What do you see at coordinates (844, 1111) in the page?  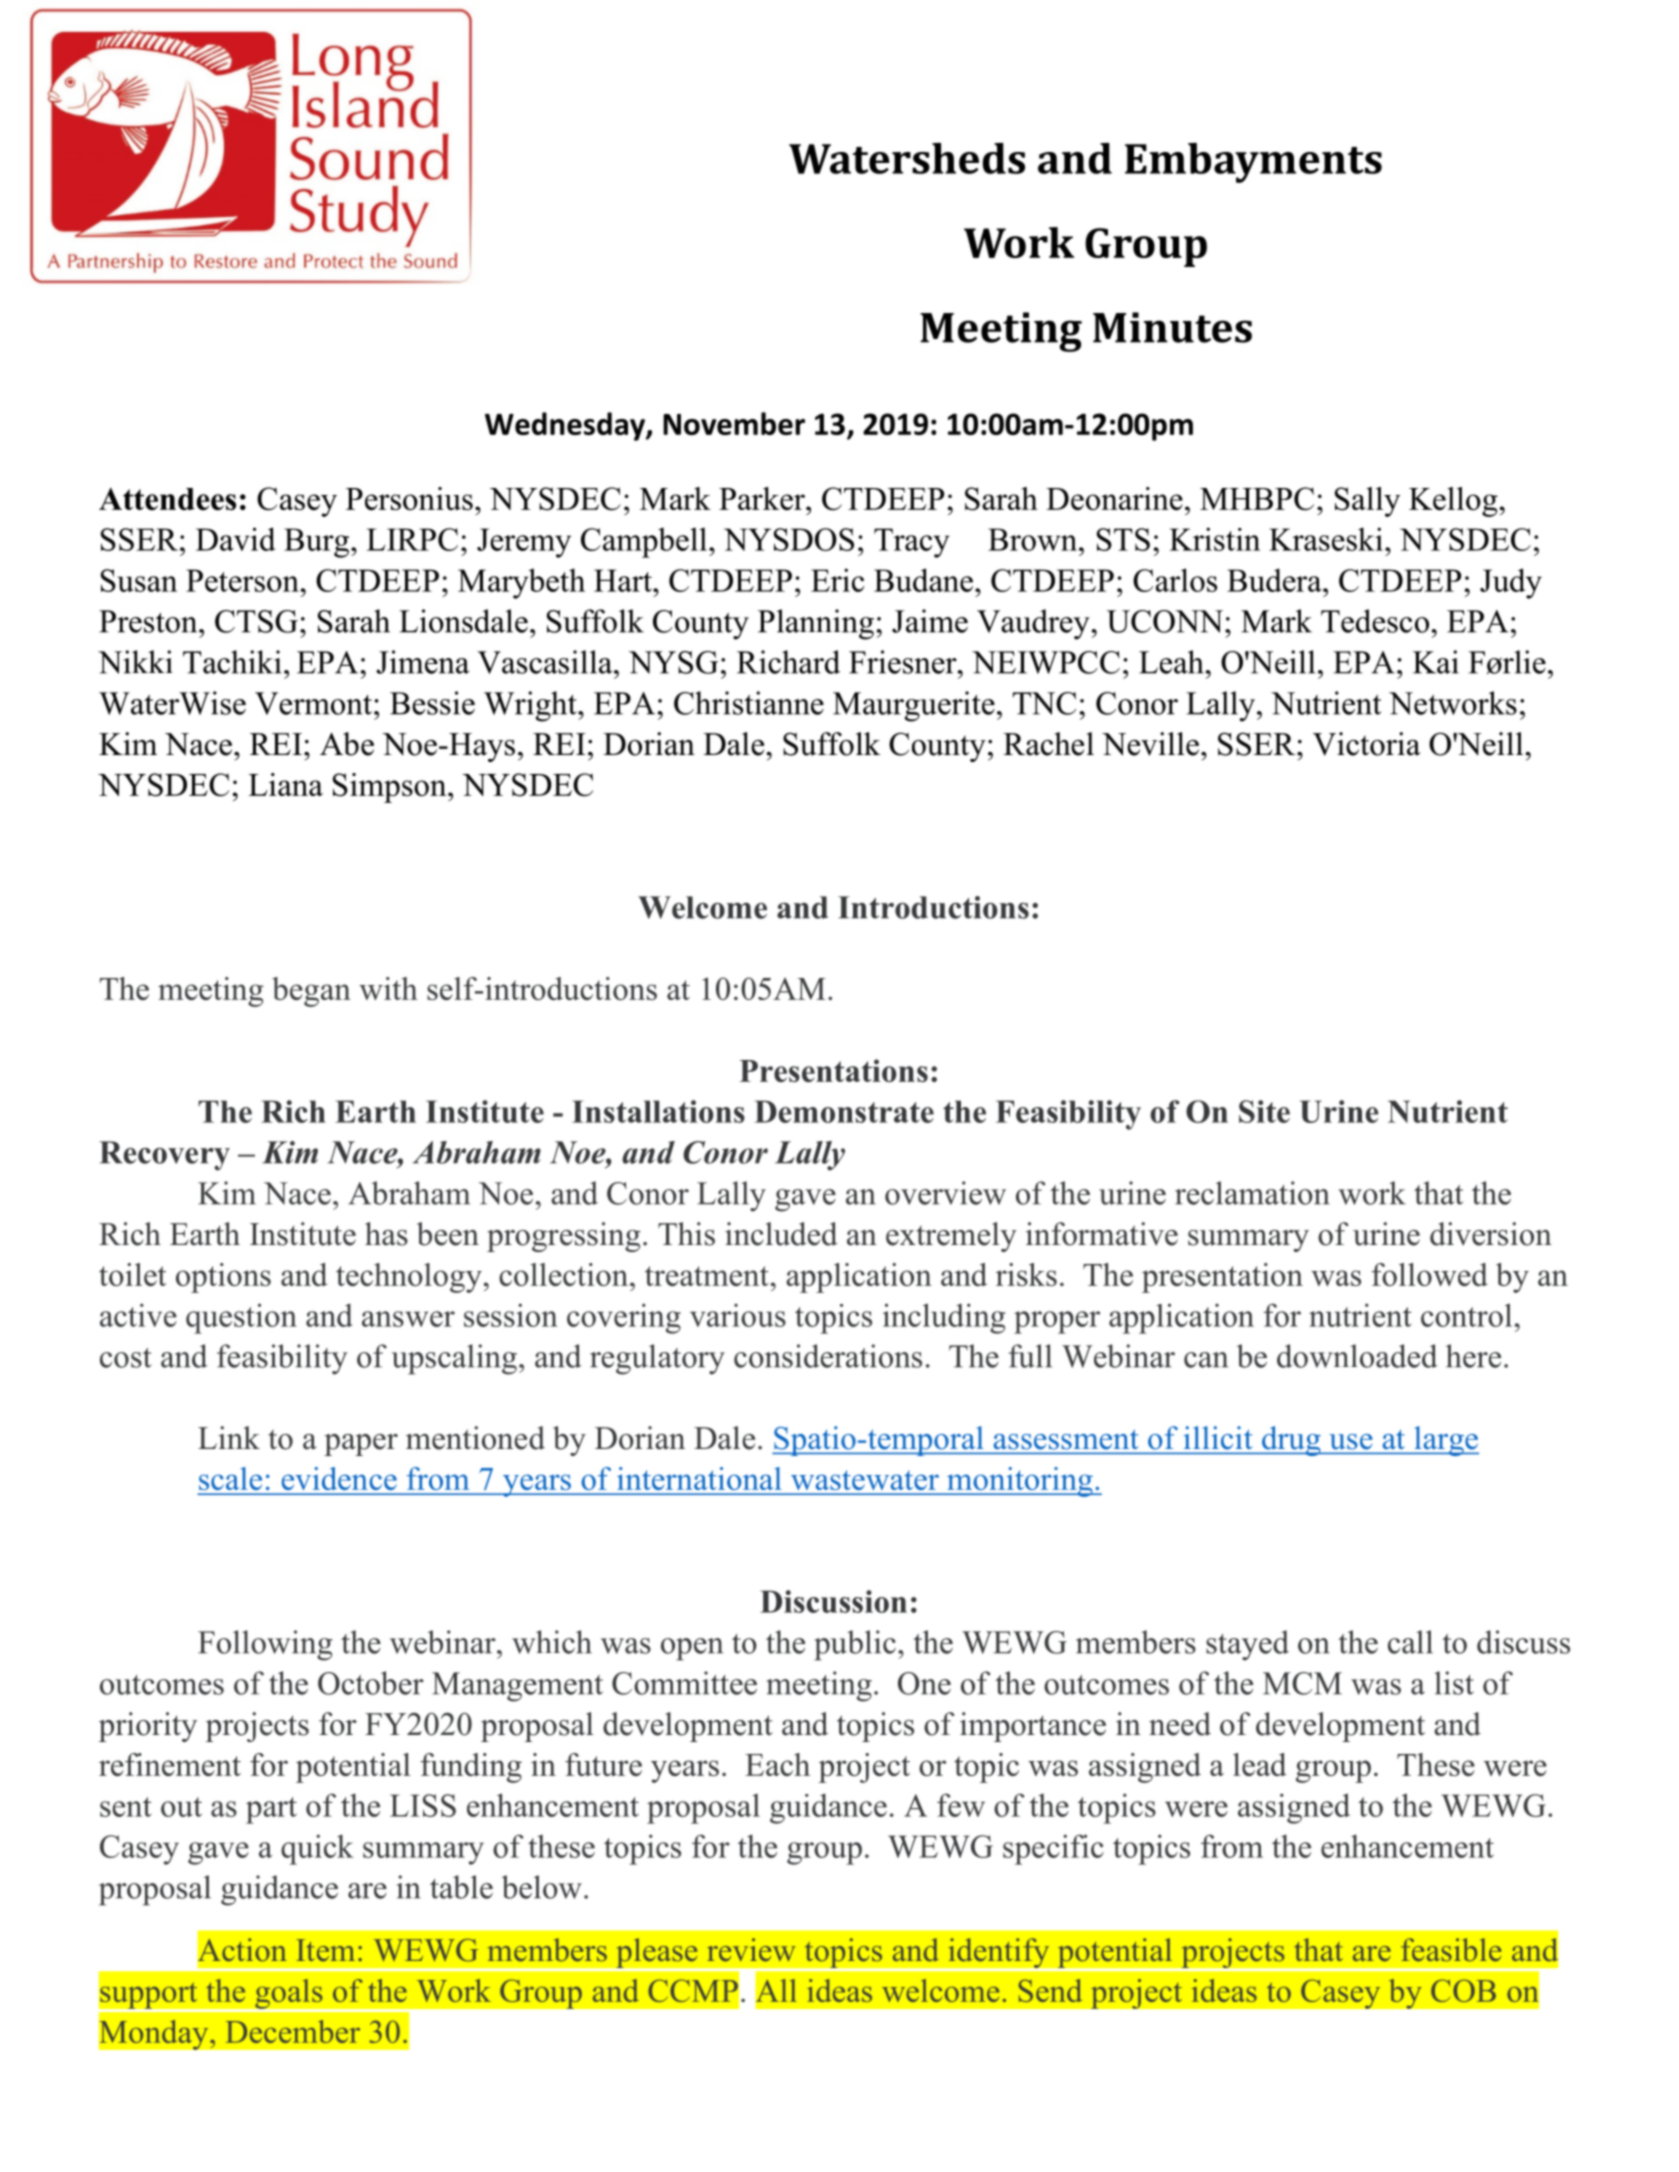 I see `Demonstrate` at bounding box center [844, 1111].
